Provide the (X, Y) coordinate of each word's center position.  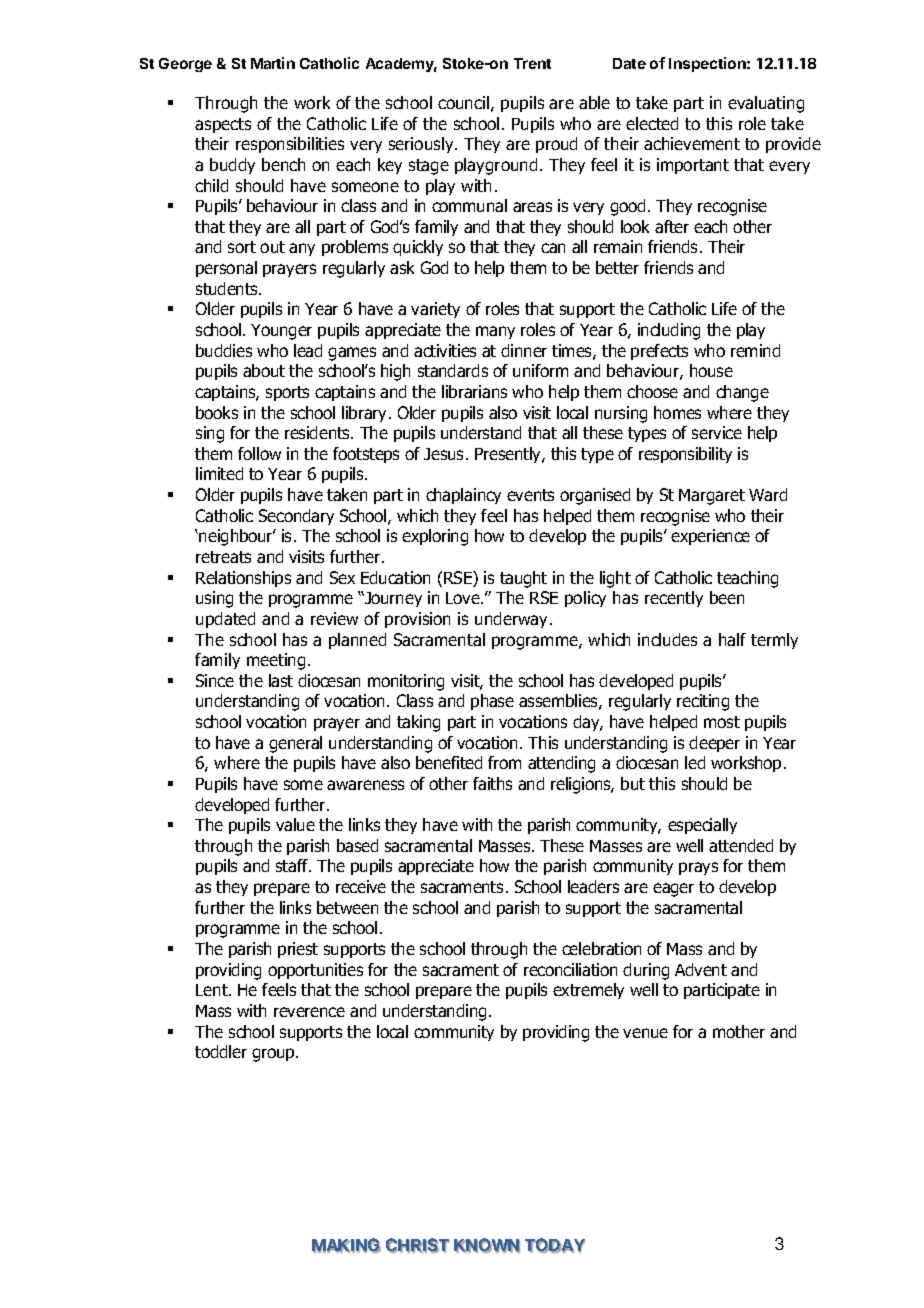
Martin (273, 63)
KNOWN (487, 1245)
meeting (276, 661)
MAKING (346, 1245)
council (463, 102)
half (732, 639)
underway (513, 620)
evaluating (766, 104)
